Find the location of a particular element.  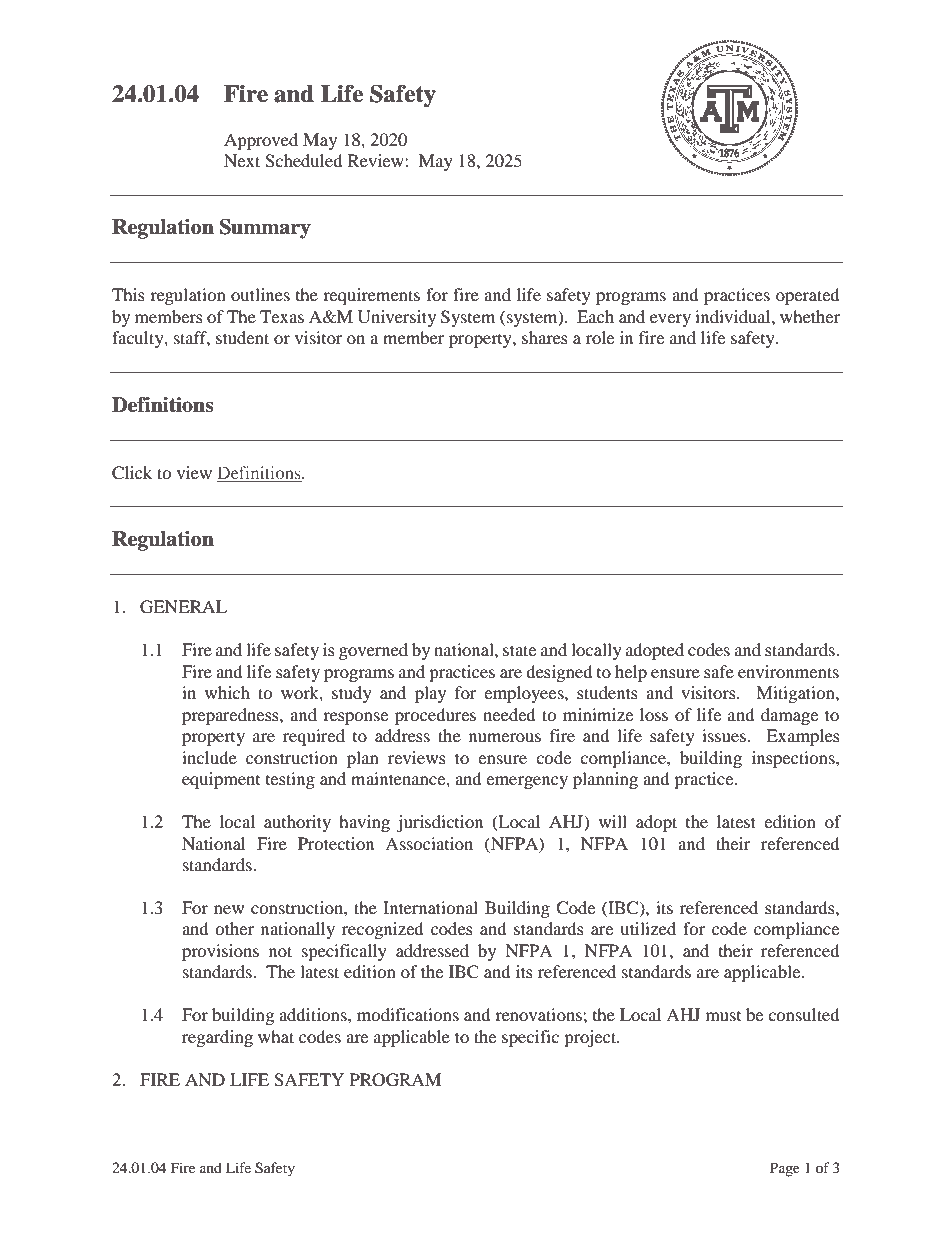

Next is located at coordinates (242, 160).
